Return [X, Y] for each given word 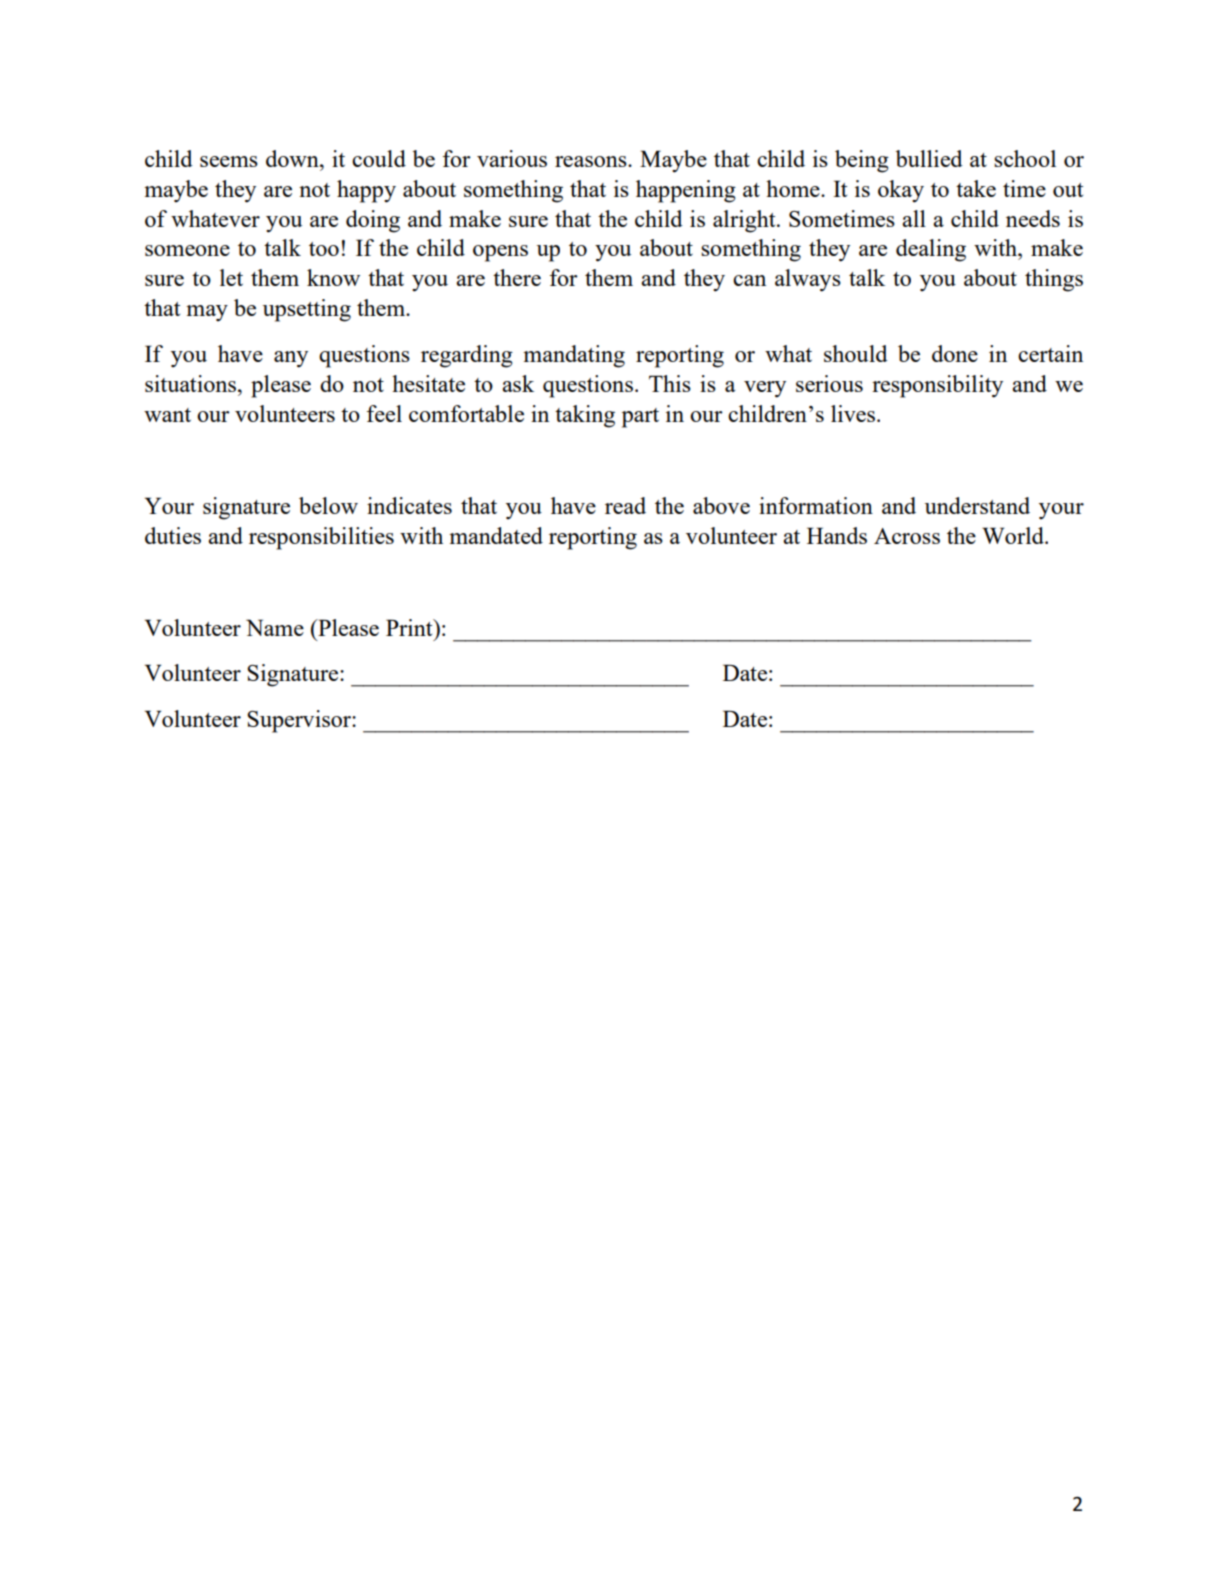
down [293, 158]
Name [275, 627]
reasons [592, 161]
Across [907, 536]
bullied [929, 158]
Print [410, 627]
